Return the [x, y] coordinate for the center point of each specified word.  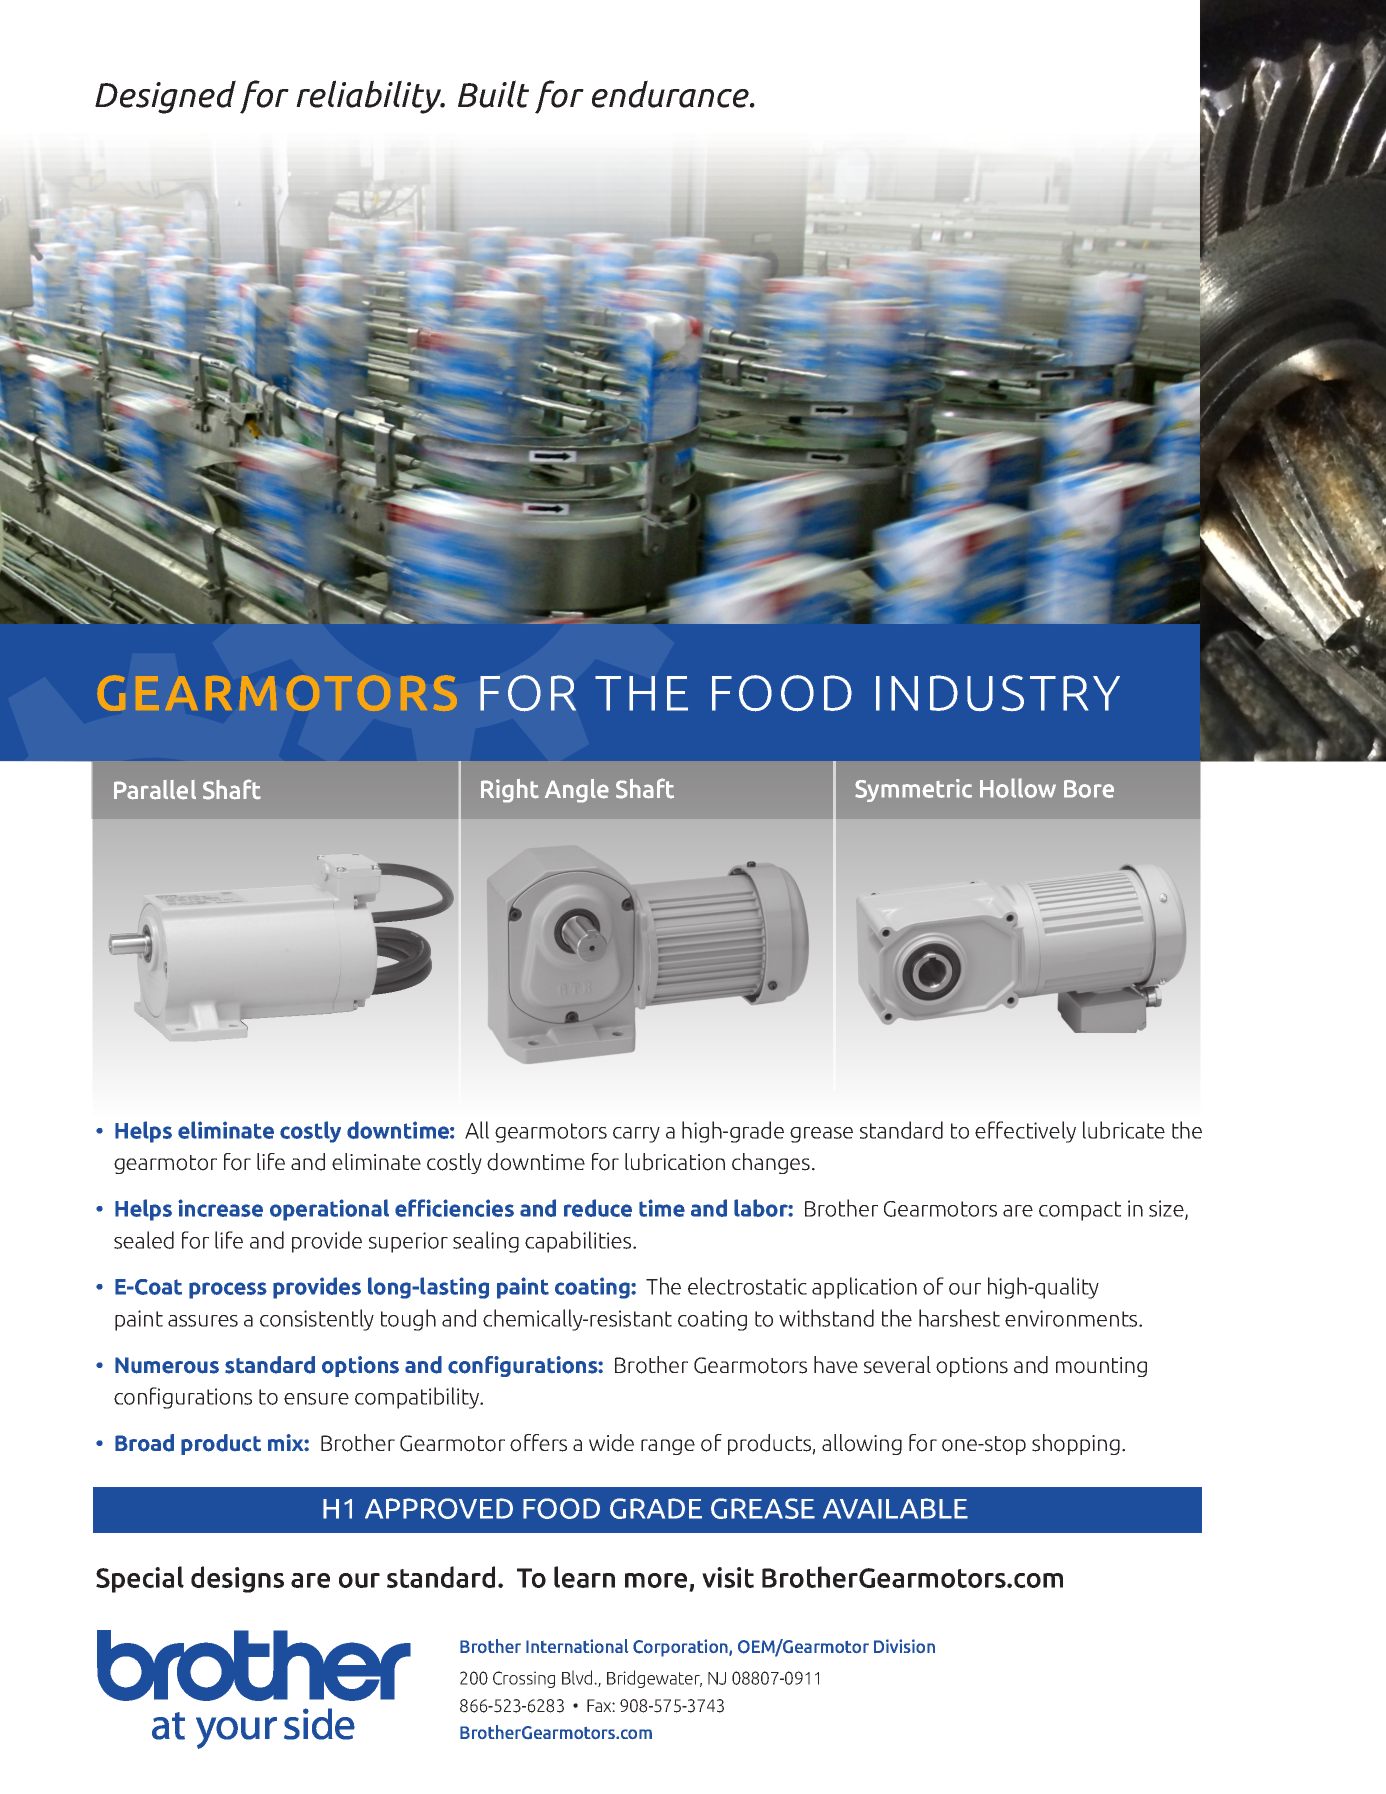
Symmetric [913, 790]
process [228, 1290]
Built [493, 94]
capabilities [579, 1242]
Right [510, 791]
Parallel [155, 790]
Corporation [681, 1648]
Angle [577, 791]
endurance [671, 94]
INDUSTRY [998, 693]
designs [237, 1579]
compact [1080, 1211]
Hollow [1018, 788]
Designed [165, 97]
